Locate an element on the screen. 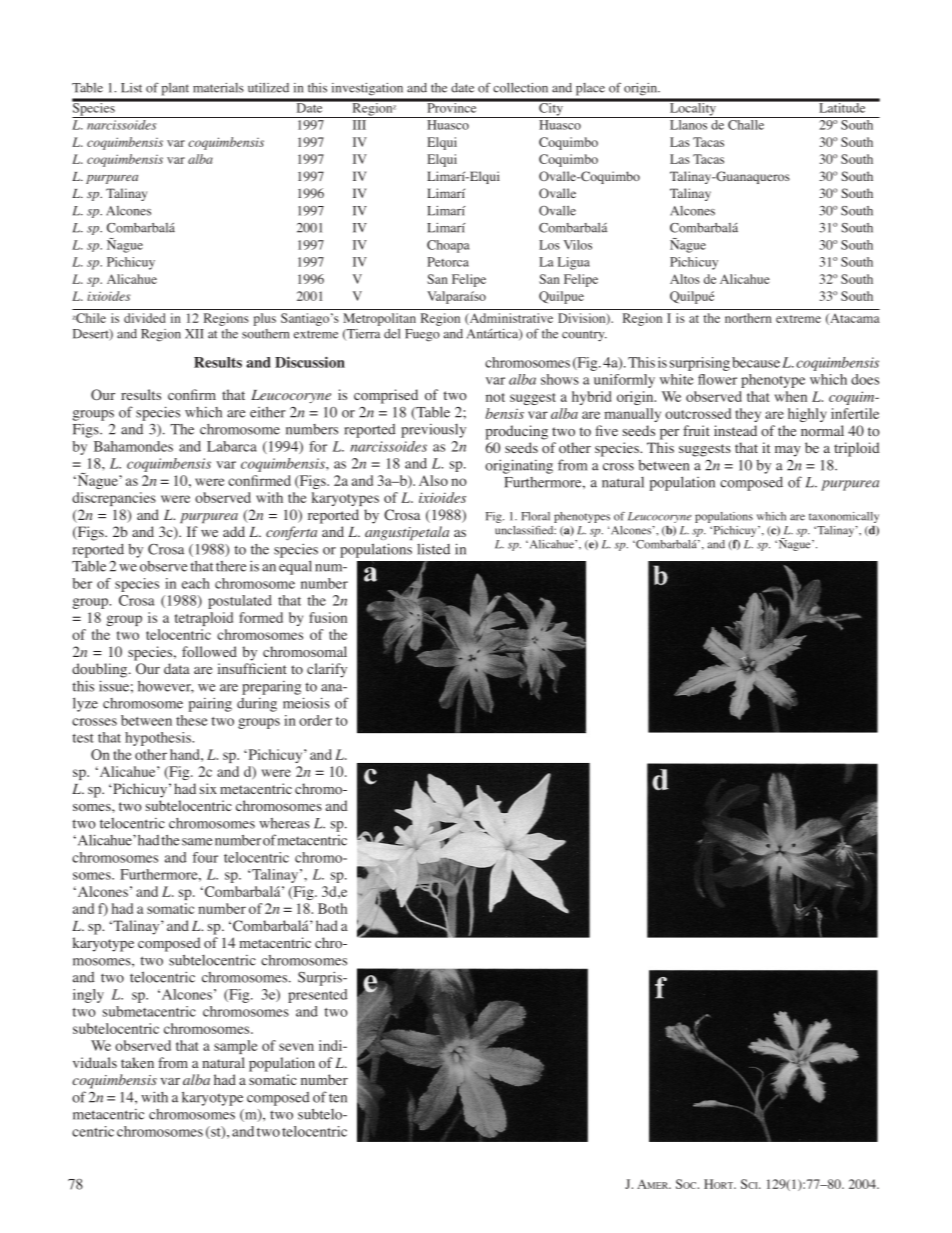 Image resolution: width=952 pixels, height=1233 pixels. taxonomically is located at coordinates (844, 517).
